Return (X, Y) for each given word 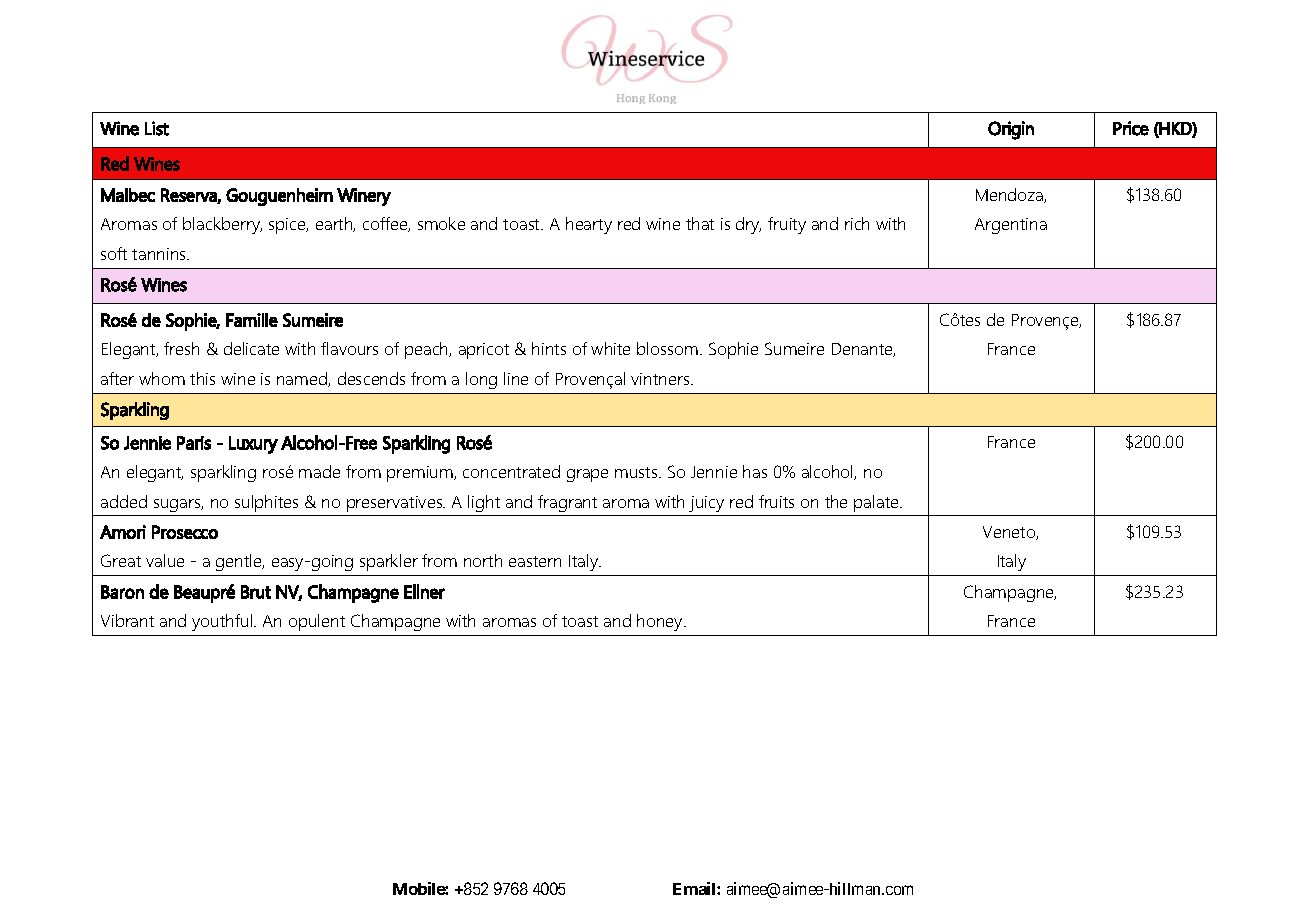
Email (695, 888)
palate (877, 503)
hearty (589, 225)
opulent (317, 622)
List (157, 128)
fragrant (567, 503)
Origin (1011, 130)
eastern (535, 561)
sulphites (266, 503)
